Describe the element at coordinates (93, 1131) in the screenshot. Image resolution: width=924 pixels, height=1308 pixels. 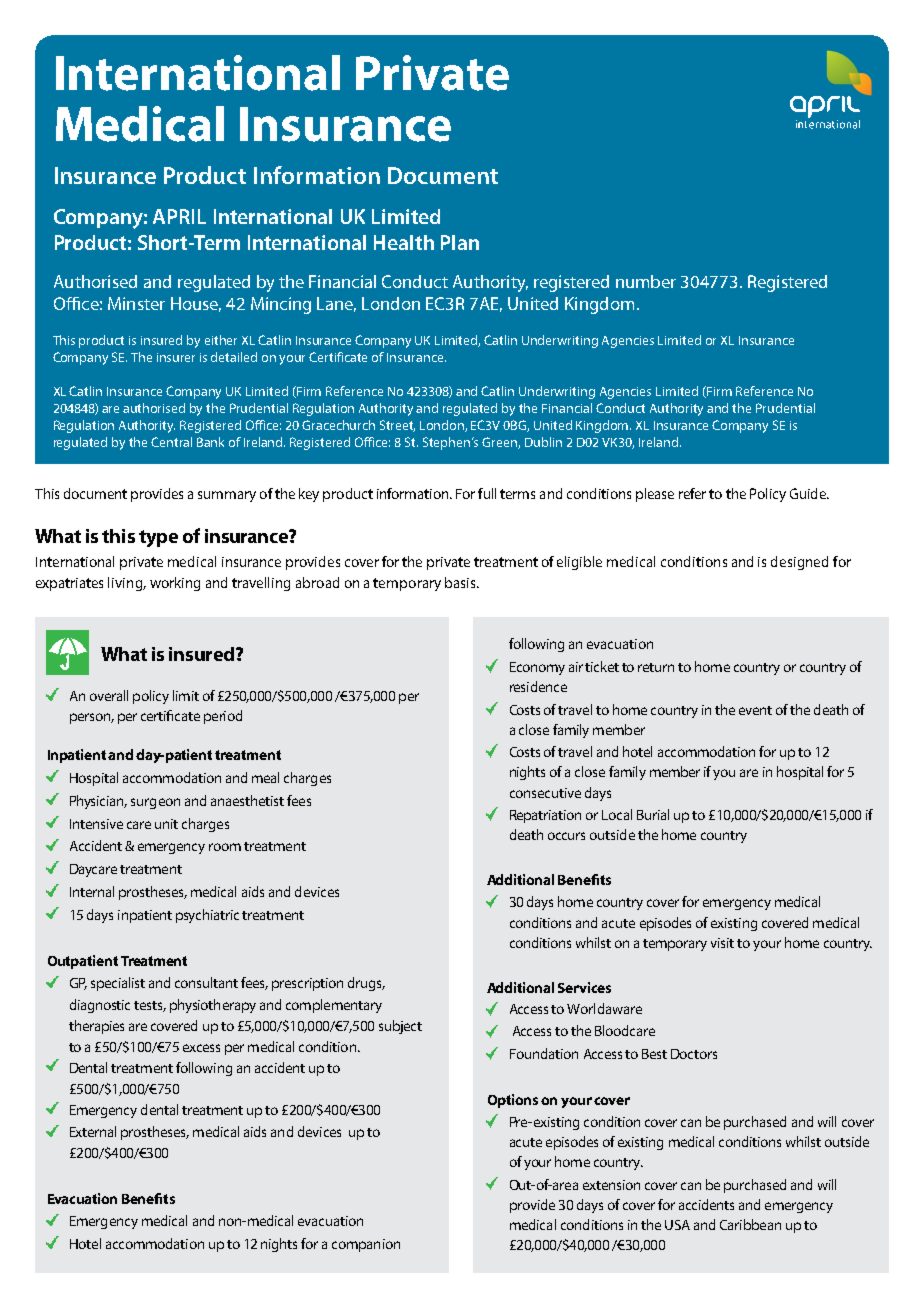
I see `External` at that location.
